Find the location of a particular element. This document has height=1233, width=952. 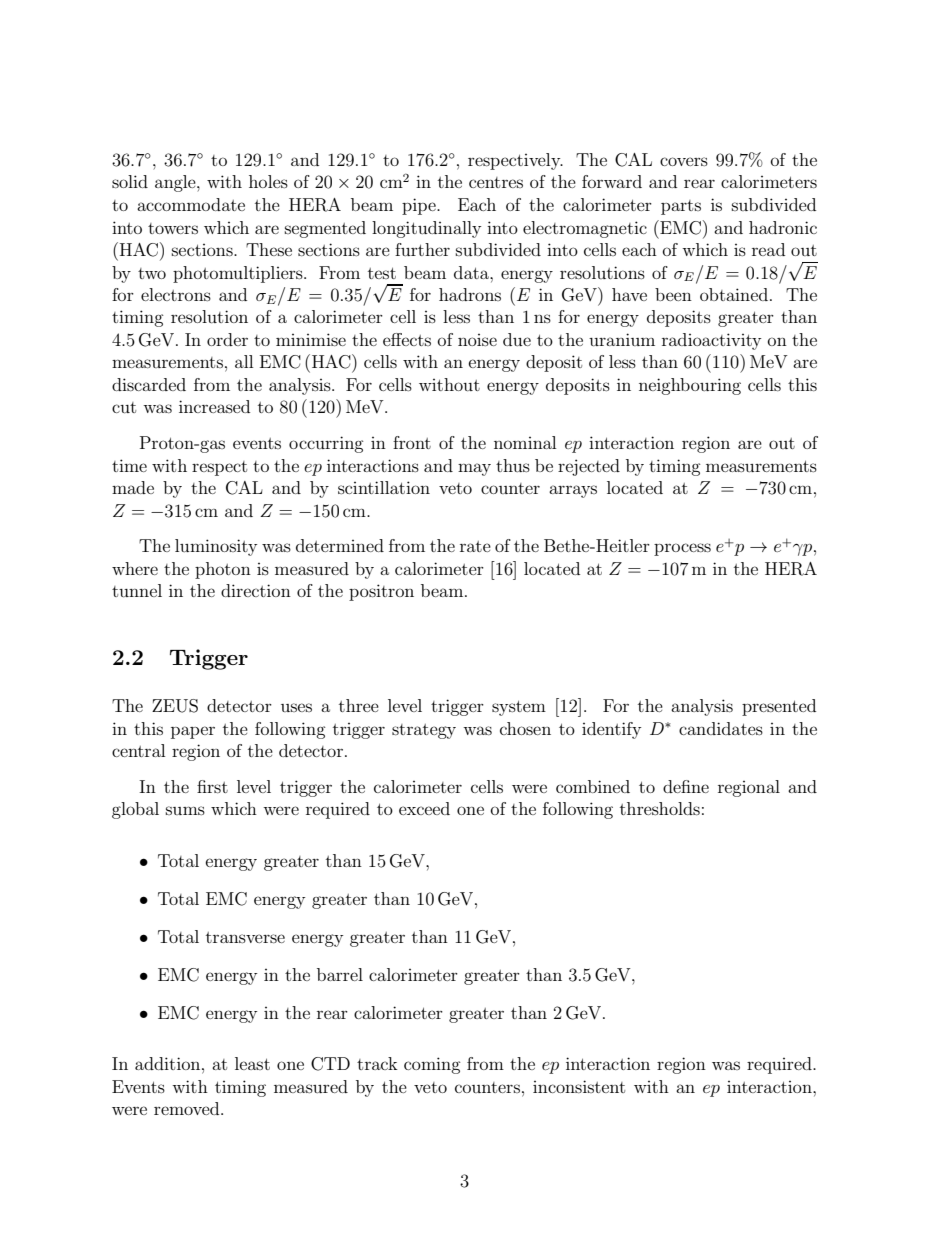

direction is located at coordinates (256, 590).
